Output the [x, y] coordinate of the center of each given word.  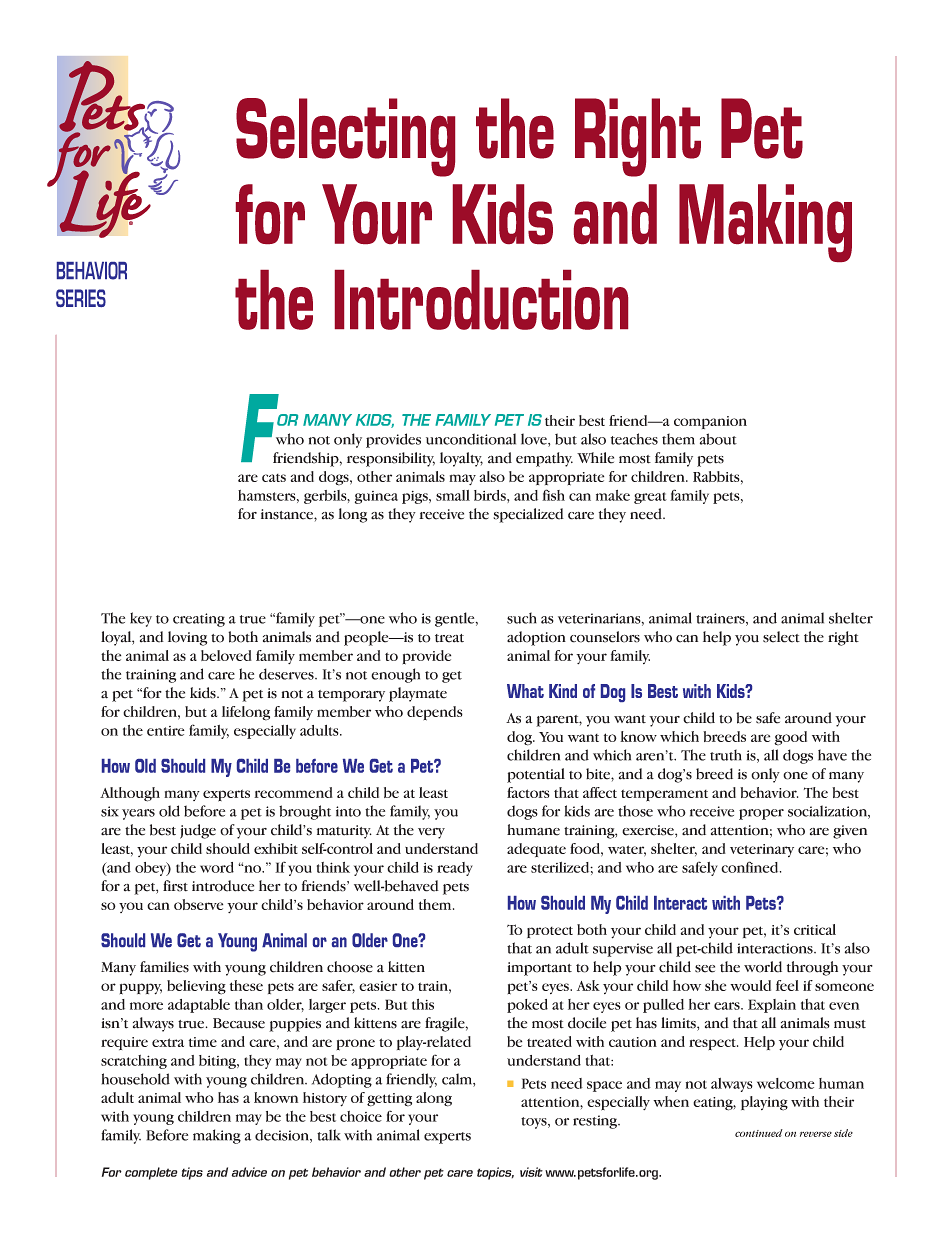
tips [192, 1173]
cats [274, 478]
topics [495, 1173]
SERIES [81, 298]
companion [710, 422]
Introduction [481, 300]
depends [435, 713]
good [790, 738]
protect [550, 932]
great [650, 498]
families [164, 967]
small [453, 495]
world [763, 967]
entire [166, 731]
